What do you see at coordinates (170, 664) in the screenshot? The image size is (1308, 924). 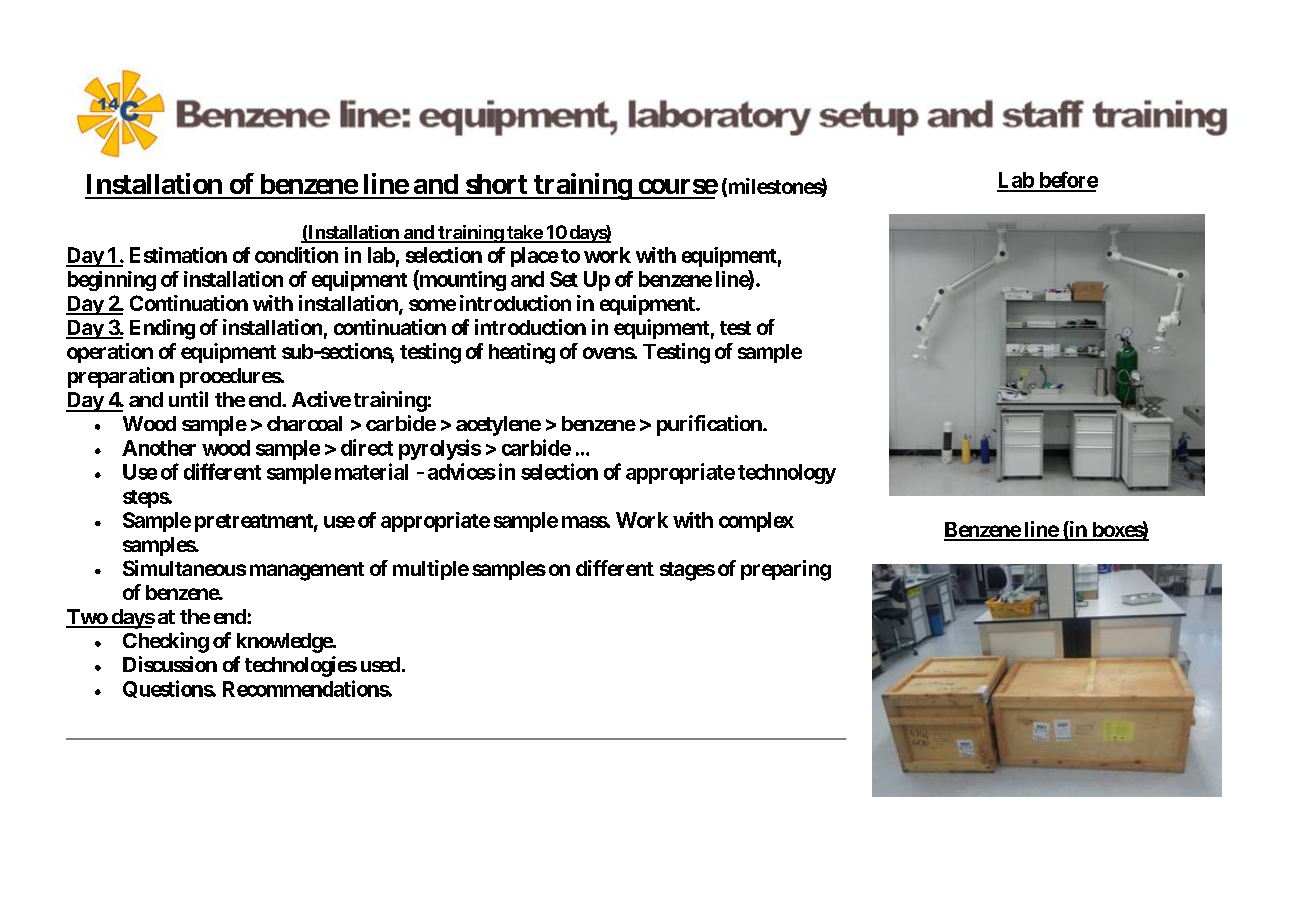 I see `Discussion` at bounding box center [170, 664].
